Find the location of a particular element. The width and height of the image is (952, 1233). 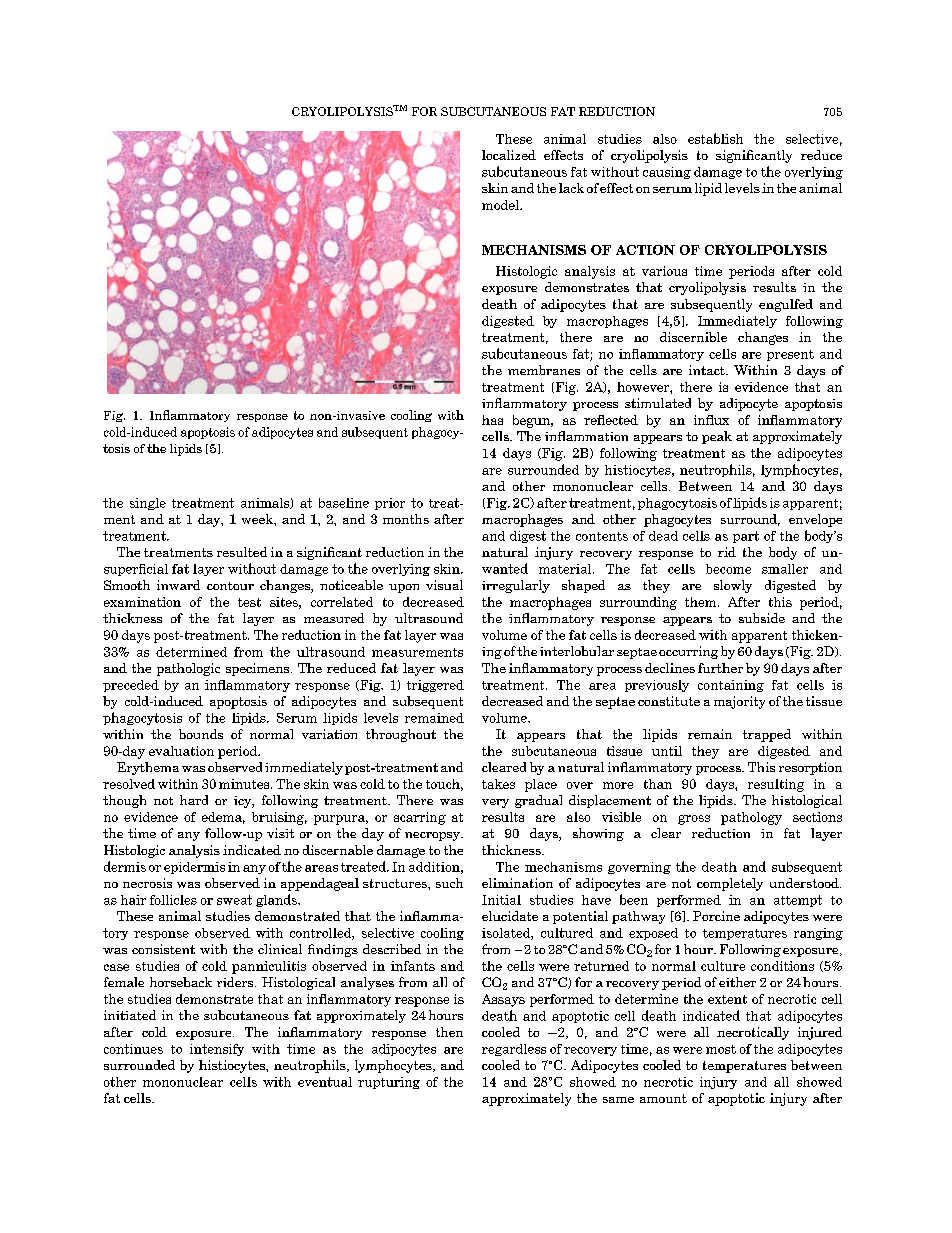

evaluation is located at coordinates (181, 751).
